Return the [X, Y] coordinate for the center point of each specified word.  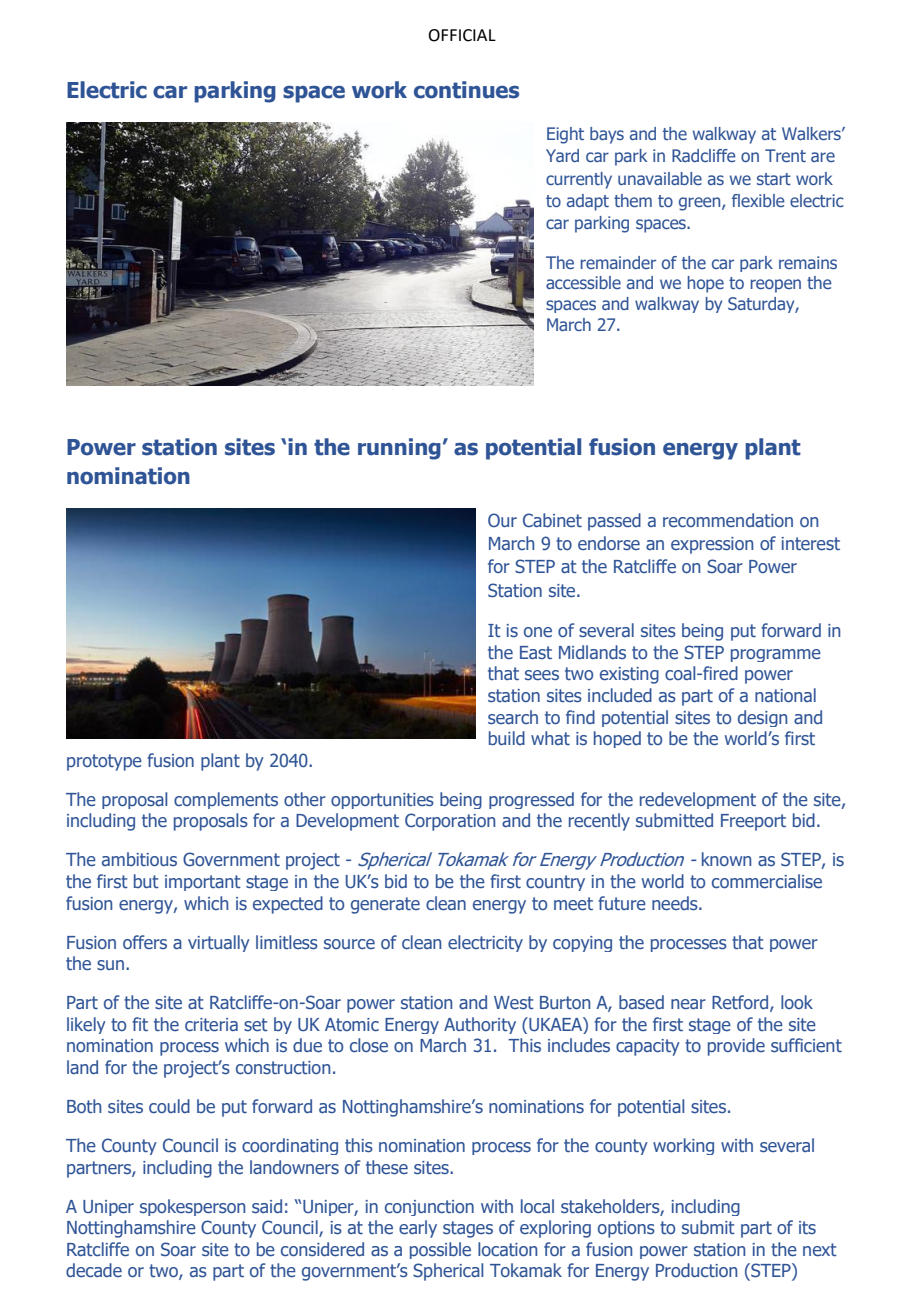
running [399, 449]
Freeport [753, 822]
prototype [104, 762]
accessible [583, 282]
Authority [480, 1025]
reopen [776, 286]
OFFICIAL [462, 35]
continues [466, 90]
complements [226, 800]
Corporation [450, 822]
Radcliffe [704, 155]
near [688, 1004]
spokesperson [192, 1207]
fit [140, 1024]
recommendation [728, 520]
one [538, 632]
